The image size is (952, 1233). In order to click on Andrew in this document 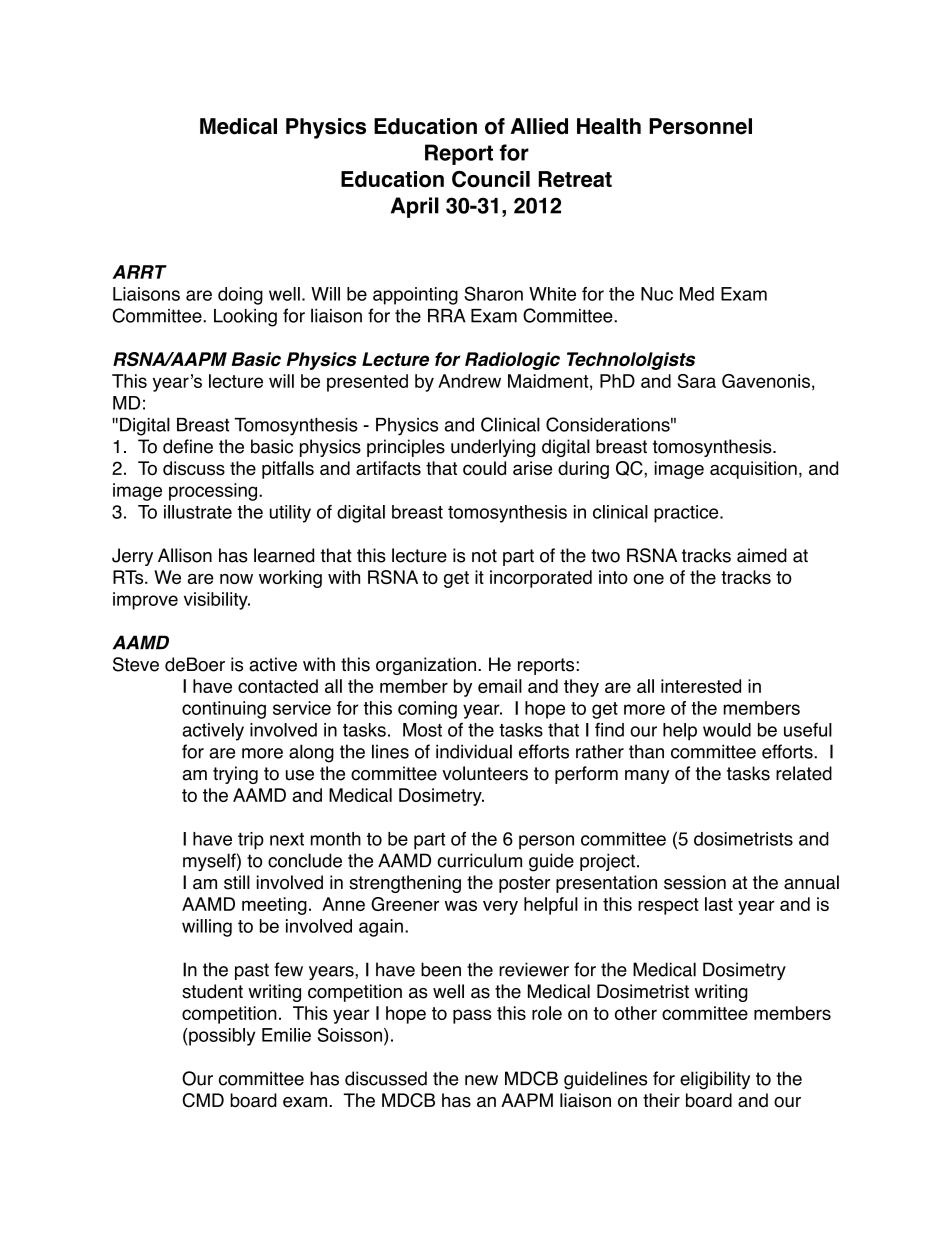, I will do `click(469, 381)`.
